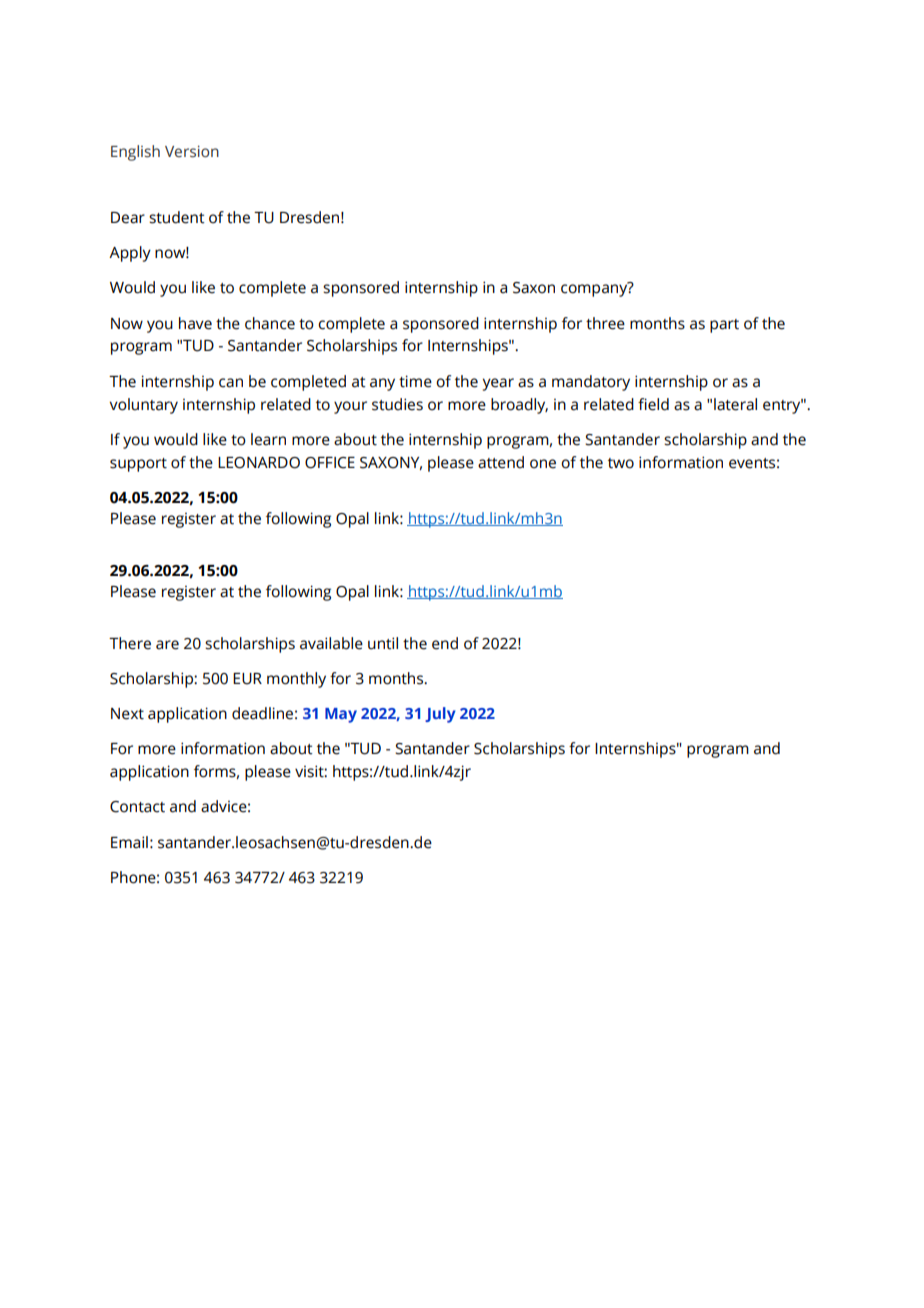 The height and width of the screenshot is (1308, 924). Describe the element at coordinates (605, 323) in the screenshot. I see `three` at that location.
